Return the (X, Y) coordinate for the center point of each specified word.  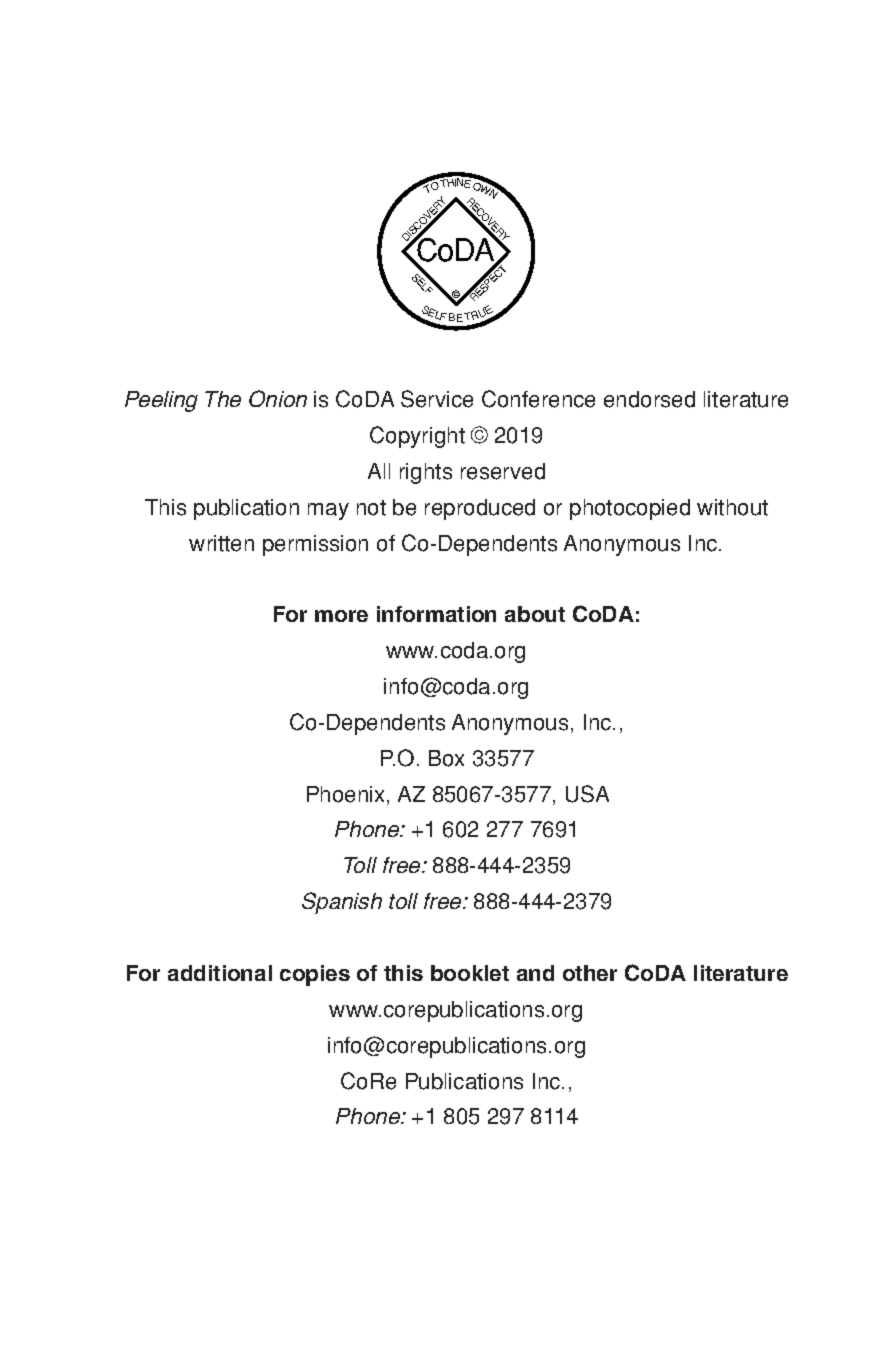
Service (437, 399)
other (590, 973)
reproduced (480, 509)
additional (220, 973)
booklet (470, 973)
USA (587, 794)
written (221, 543)
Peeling (161, 401)
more (341, 616)
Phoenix (347, 795)
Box (446, 758)
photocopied (630, 509)
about (535, 614)
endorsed (649, 399)
